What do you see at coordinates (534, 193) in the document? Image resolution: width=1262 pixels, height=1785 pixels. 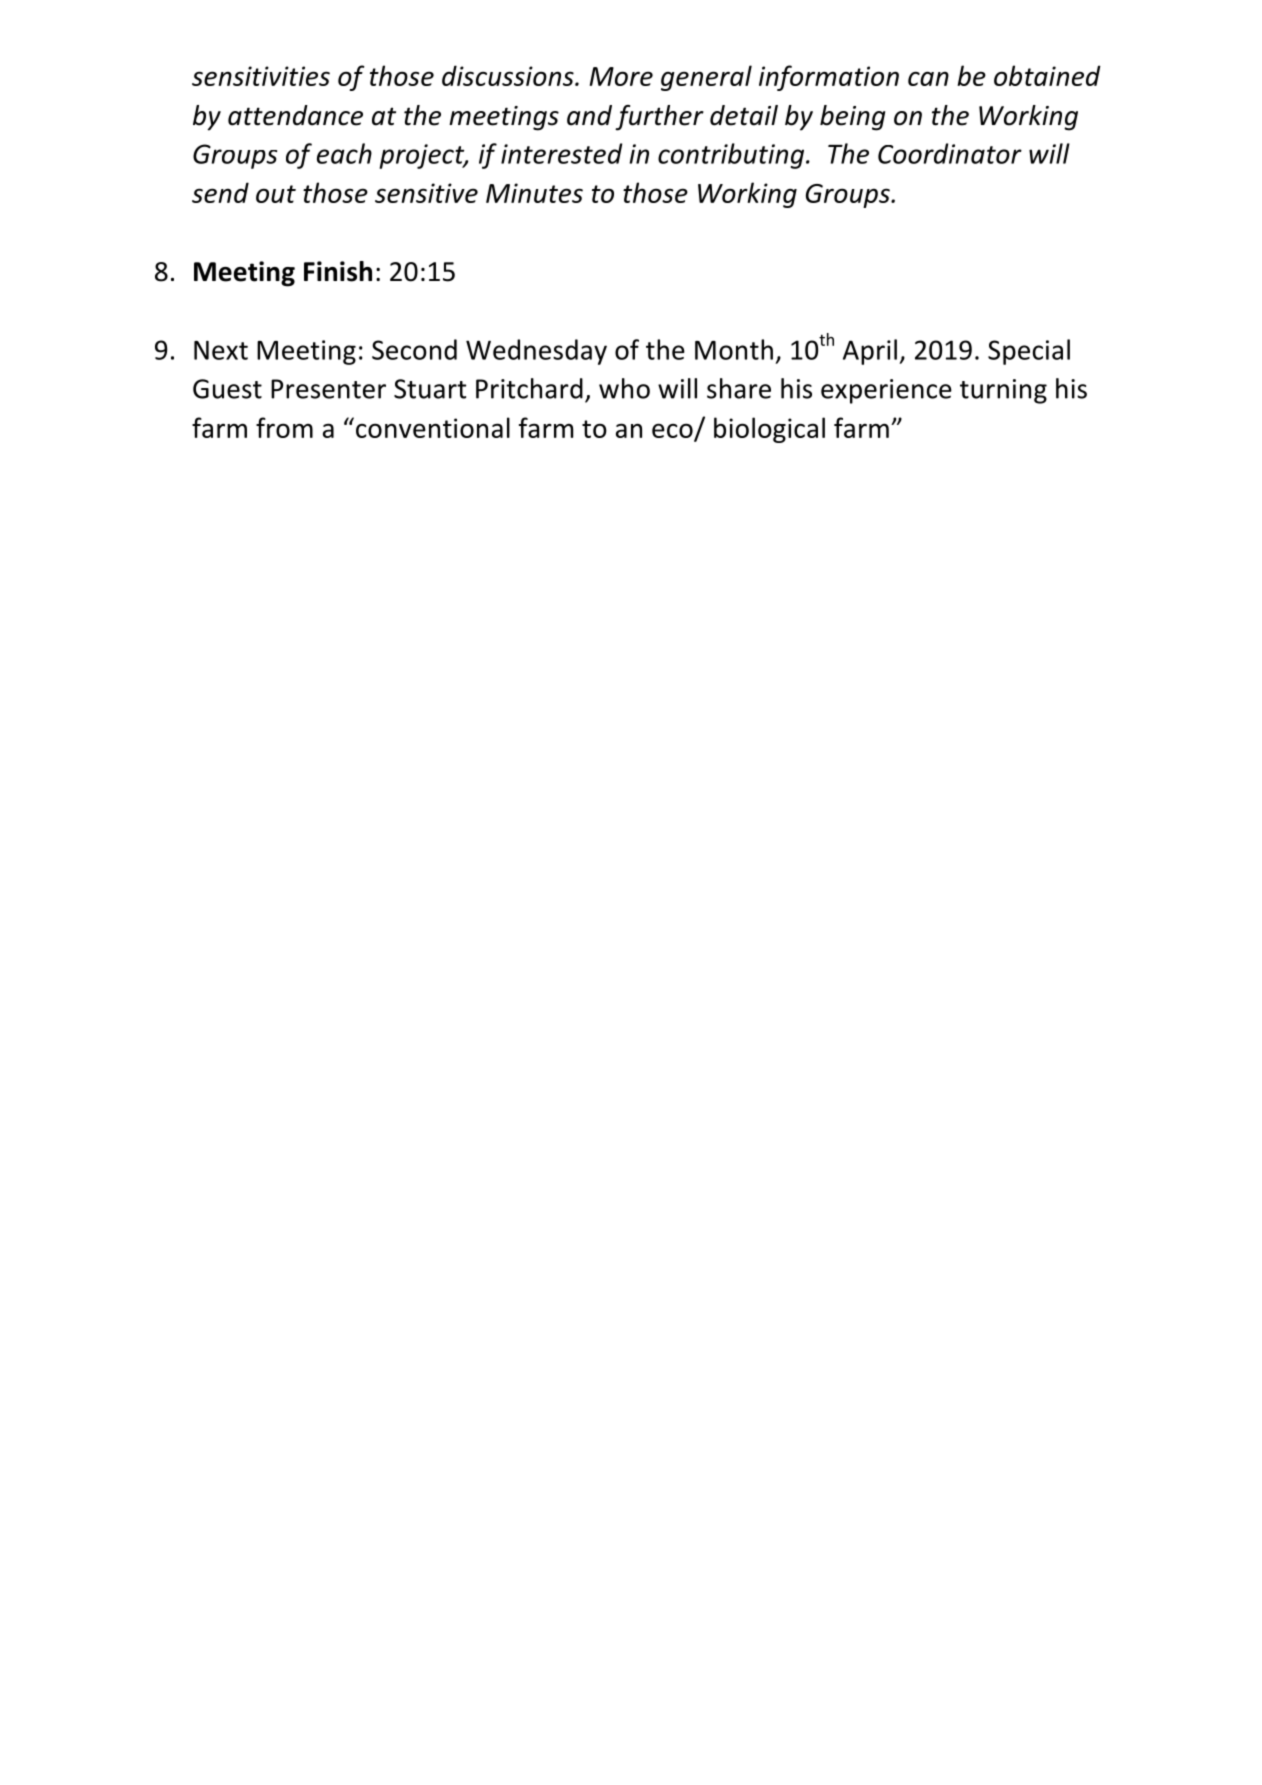 I see `Minutes` at bounding box center [534, 193].
